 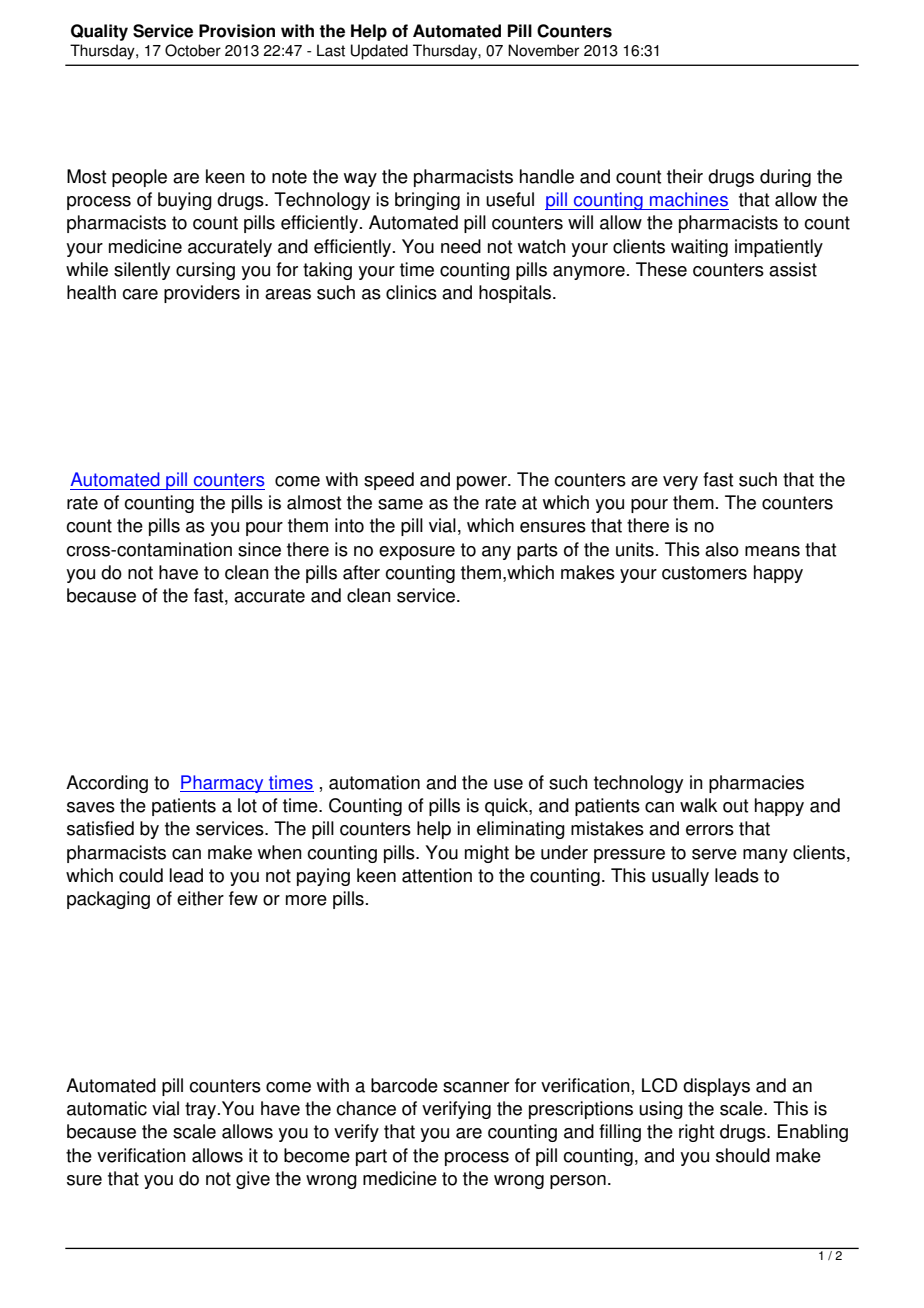 What do you see at coordinates (379, 52) in the document?
I see `Updated` at bounding box center [379, 52].
